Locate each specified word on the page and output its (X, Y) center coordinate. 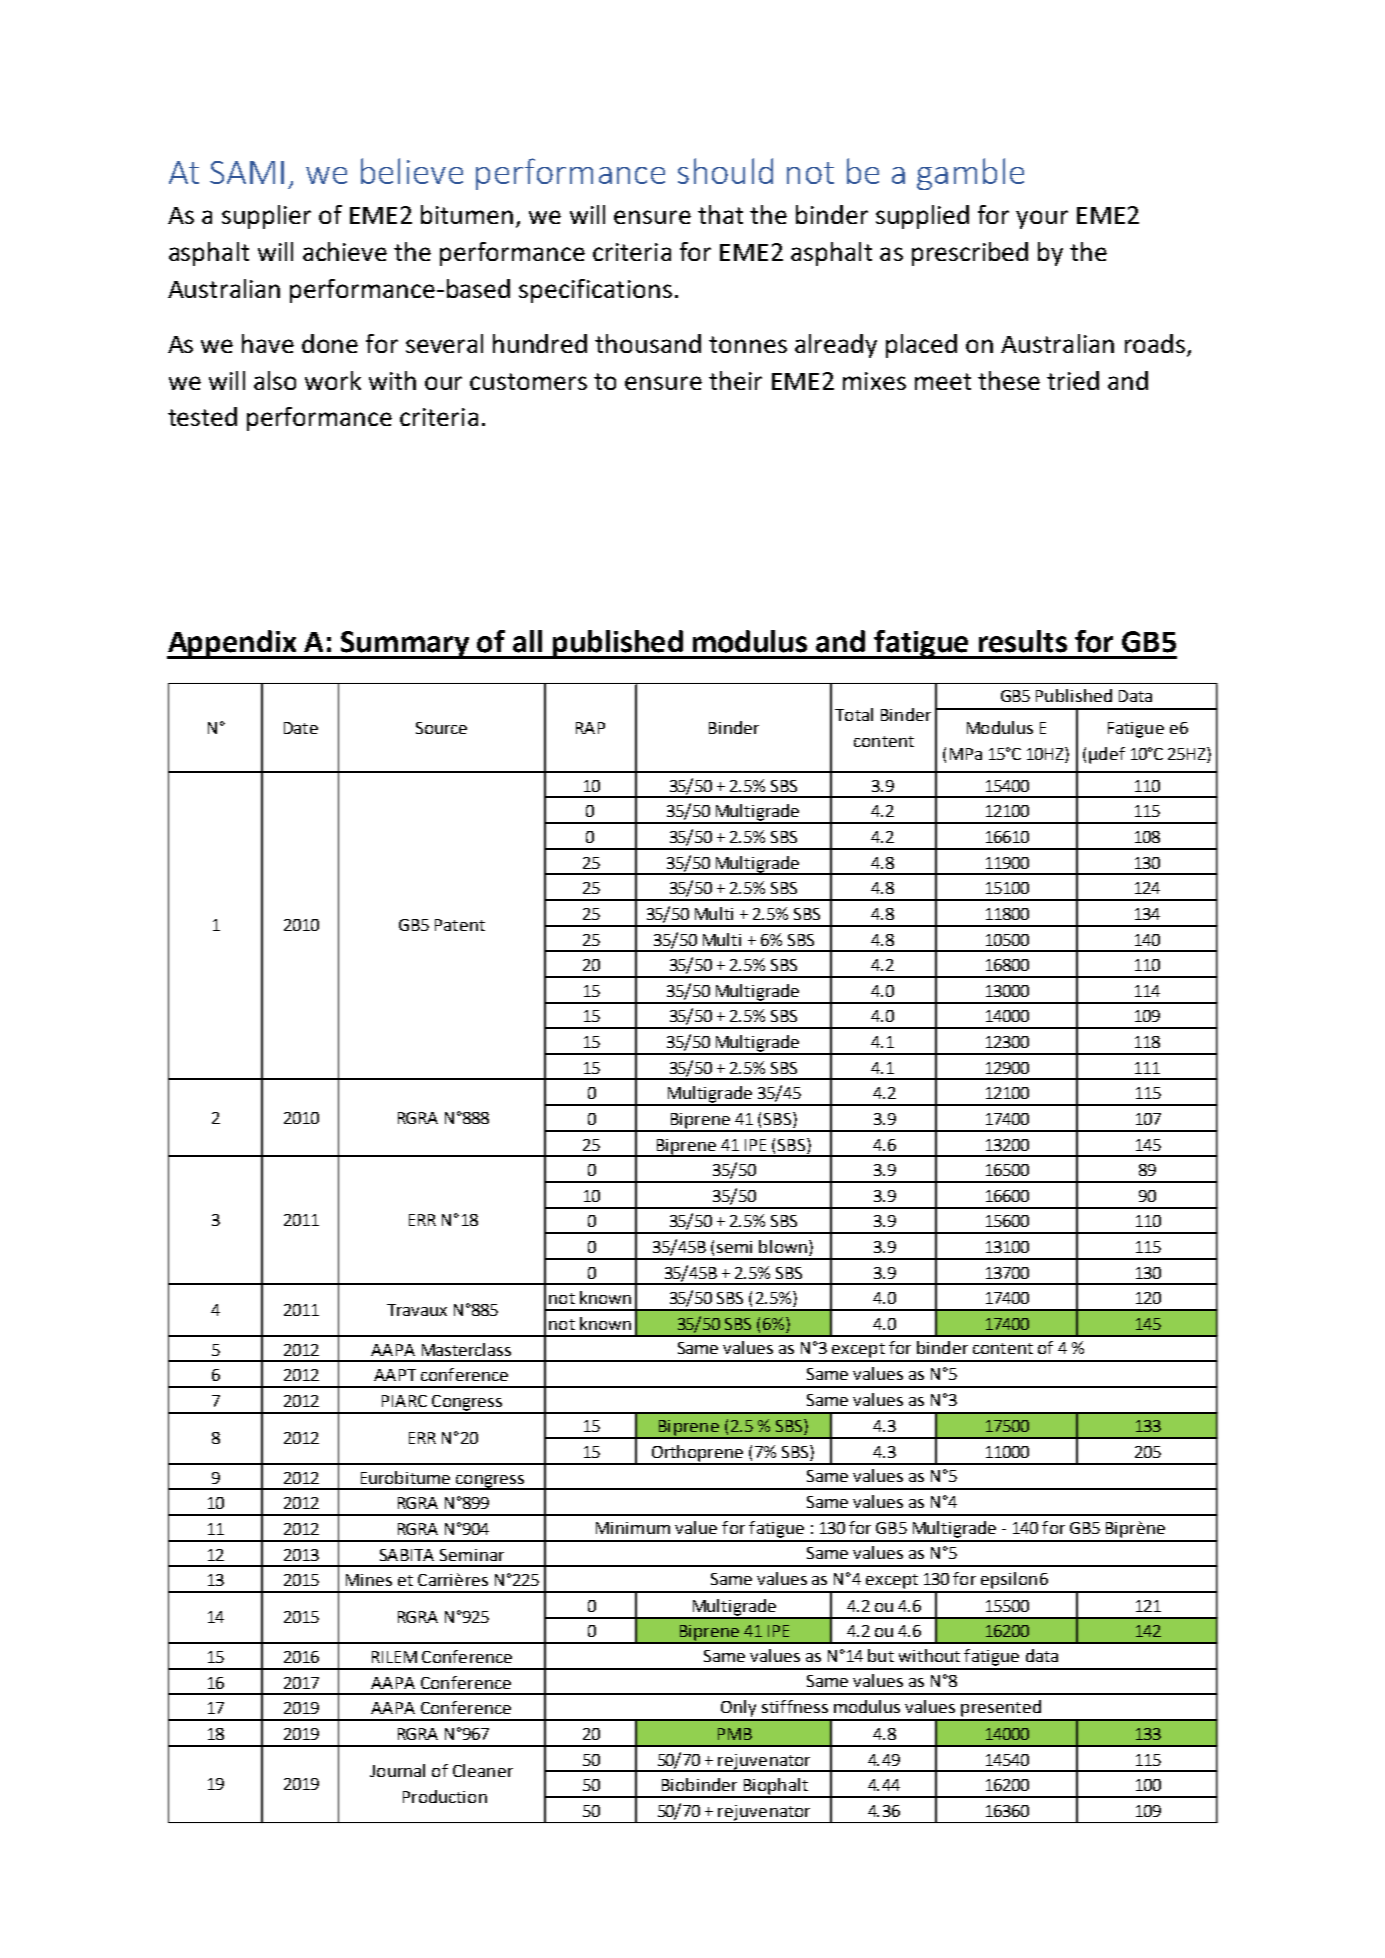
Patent (460, 925)
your (1042, 219)
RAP (590, 728)
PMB (735, 1734)
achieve (345, 251)
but (881, 1655)
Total (854, 714)
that (720, 214)
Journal (397, 1770)
